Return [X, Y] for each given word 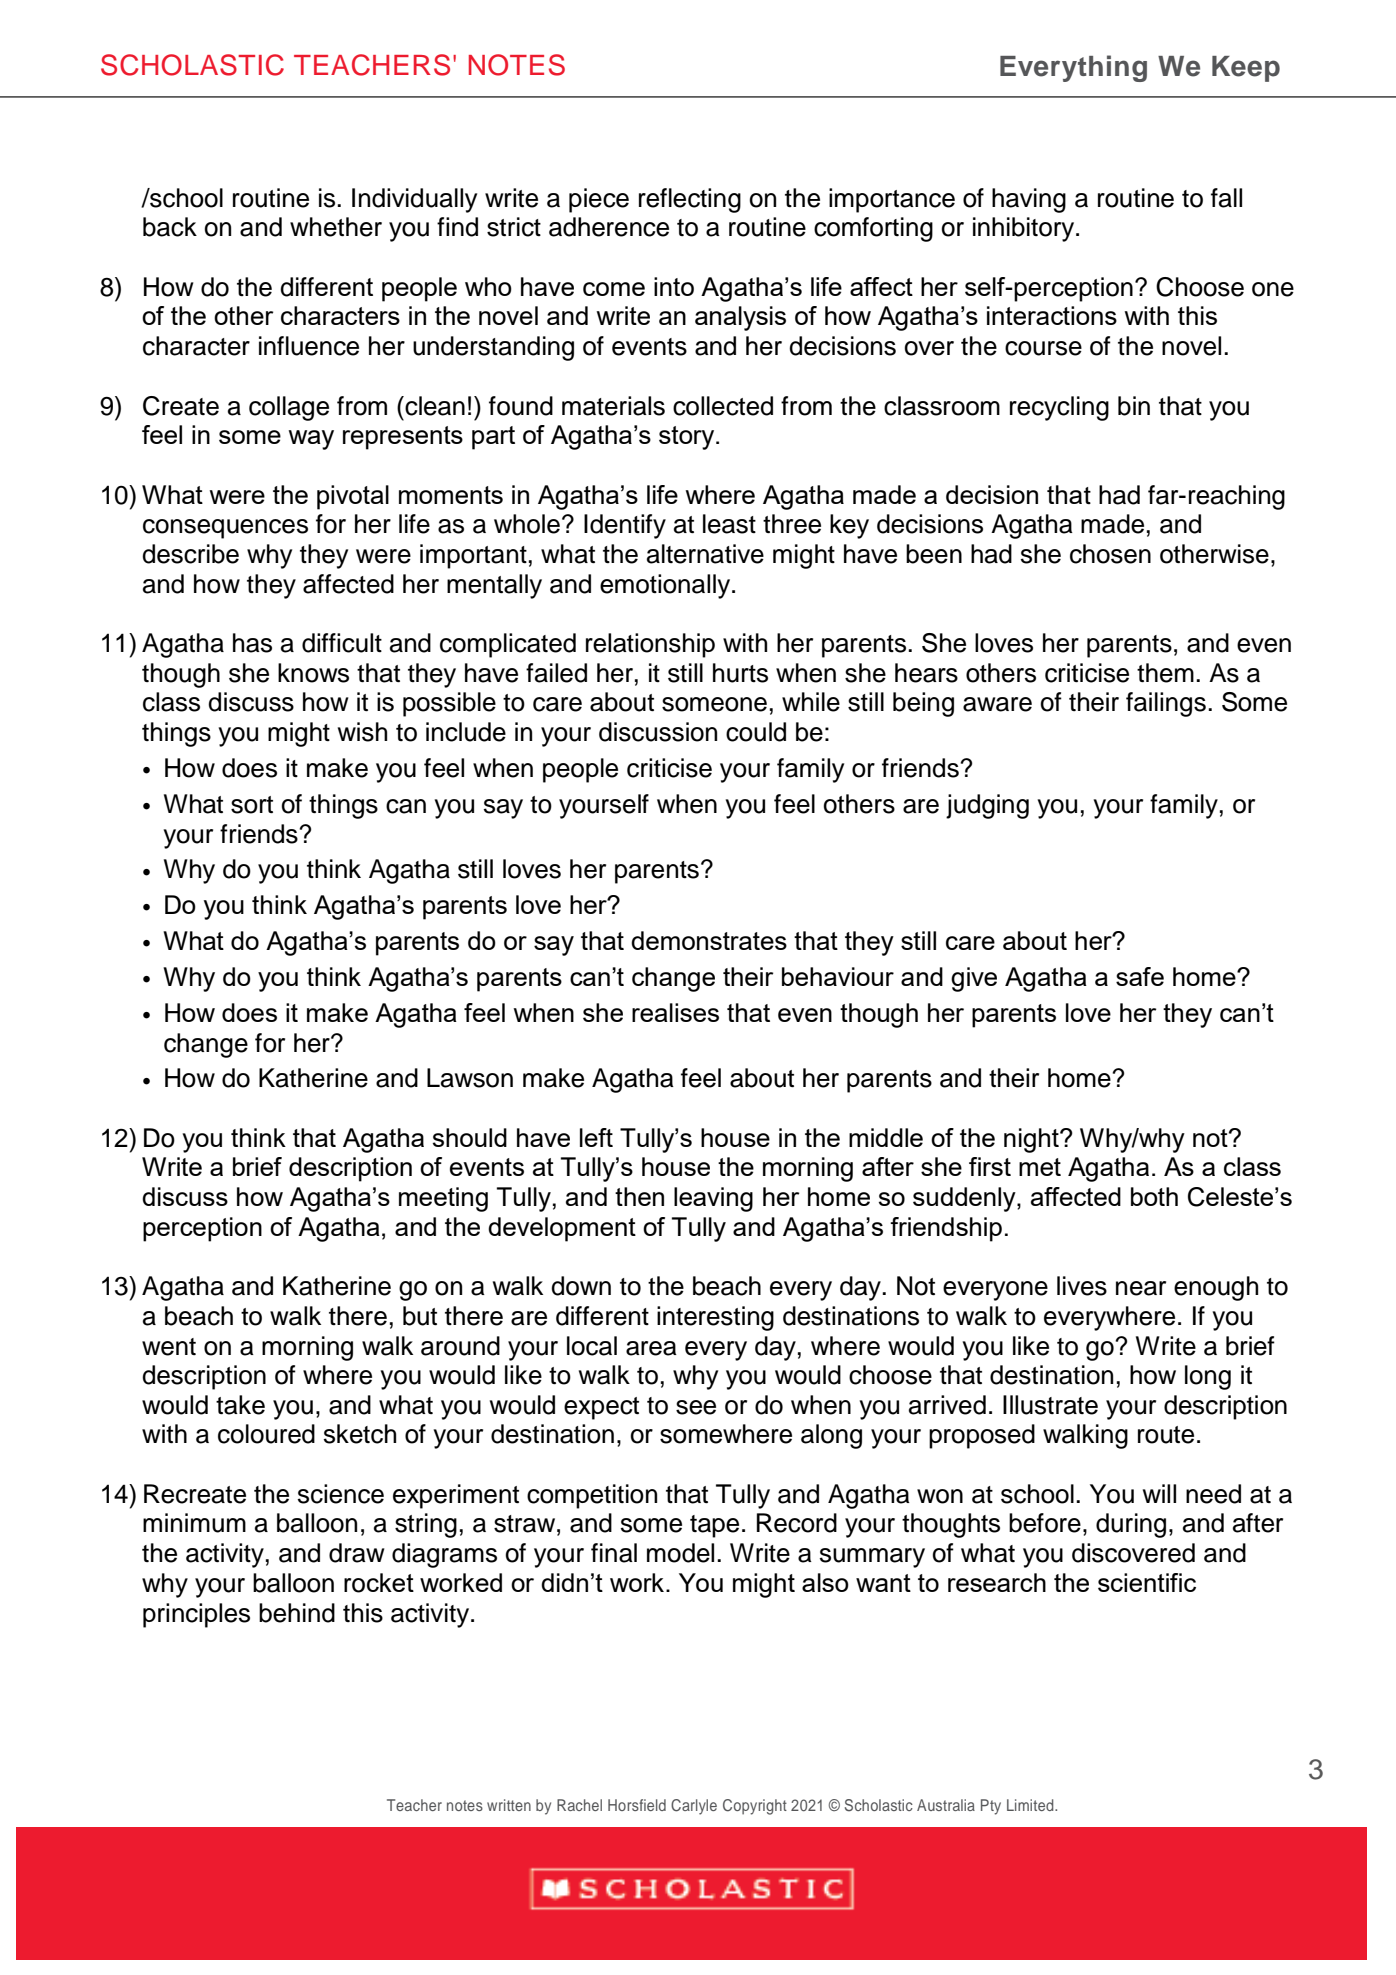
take [240, 1405]
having [1029, 200]
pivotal [353, 497]
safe [1140, 976]
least [729, 524]
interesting [715, 1318]
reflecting [690, 200]
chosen [1110, 554]
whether [336, 227]
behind [297, 1613]
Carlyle [694, 1807]
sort [252, 805]
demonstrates [709, 940]
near [1141, 1288]
